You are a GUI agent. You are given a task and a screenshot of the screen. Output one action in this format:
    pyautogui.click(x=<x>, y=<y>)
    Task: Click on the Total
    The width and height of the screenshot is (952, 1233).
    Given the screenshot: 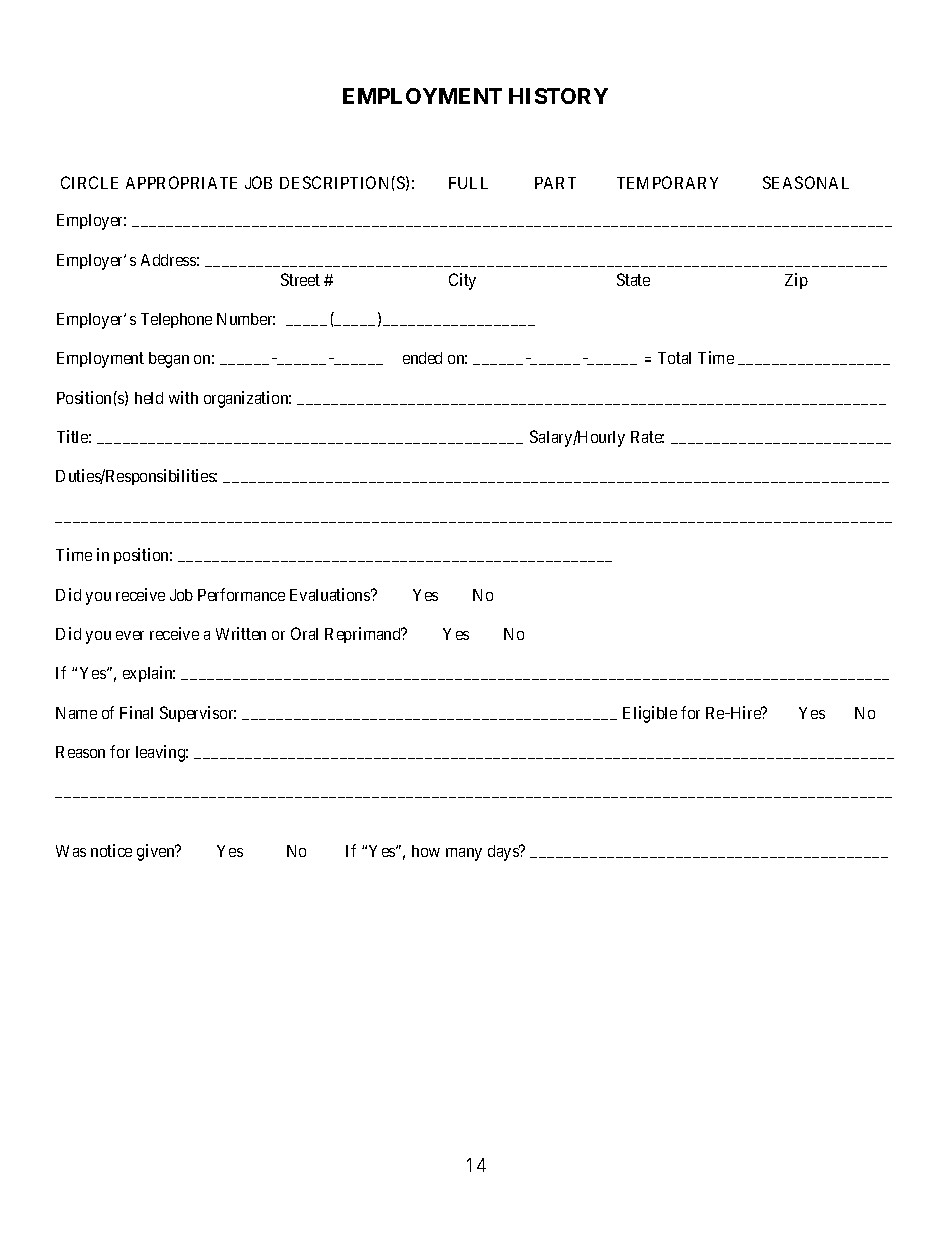 What is the action you would take?
    pyautogui.click(x=674, y=358)
